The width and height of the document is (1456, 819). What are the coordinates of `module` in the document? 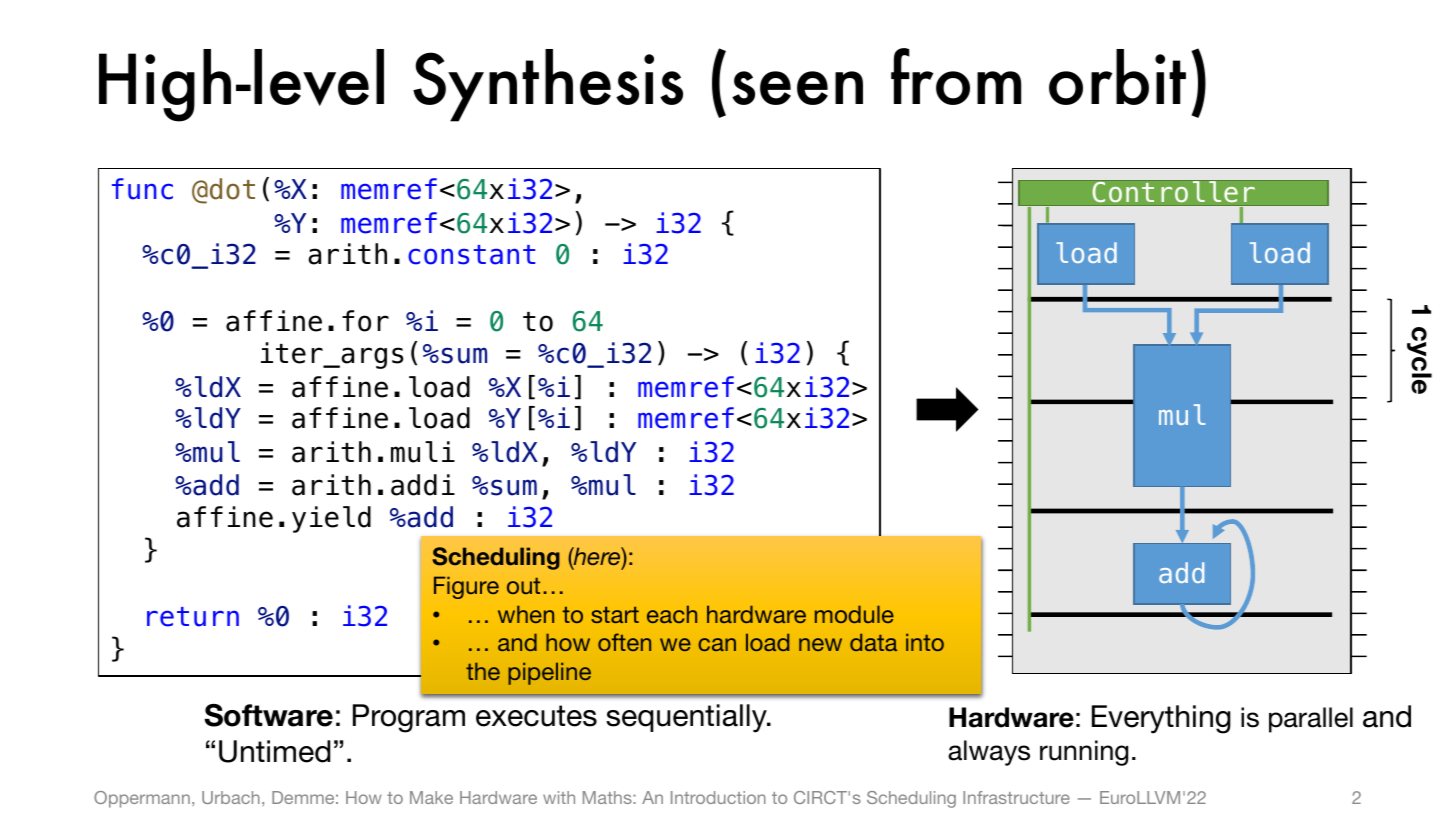 It's located at (854, 614).
